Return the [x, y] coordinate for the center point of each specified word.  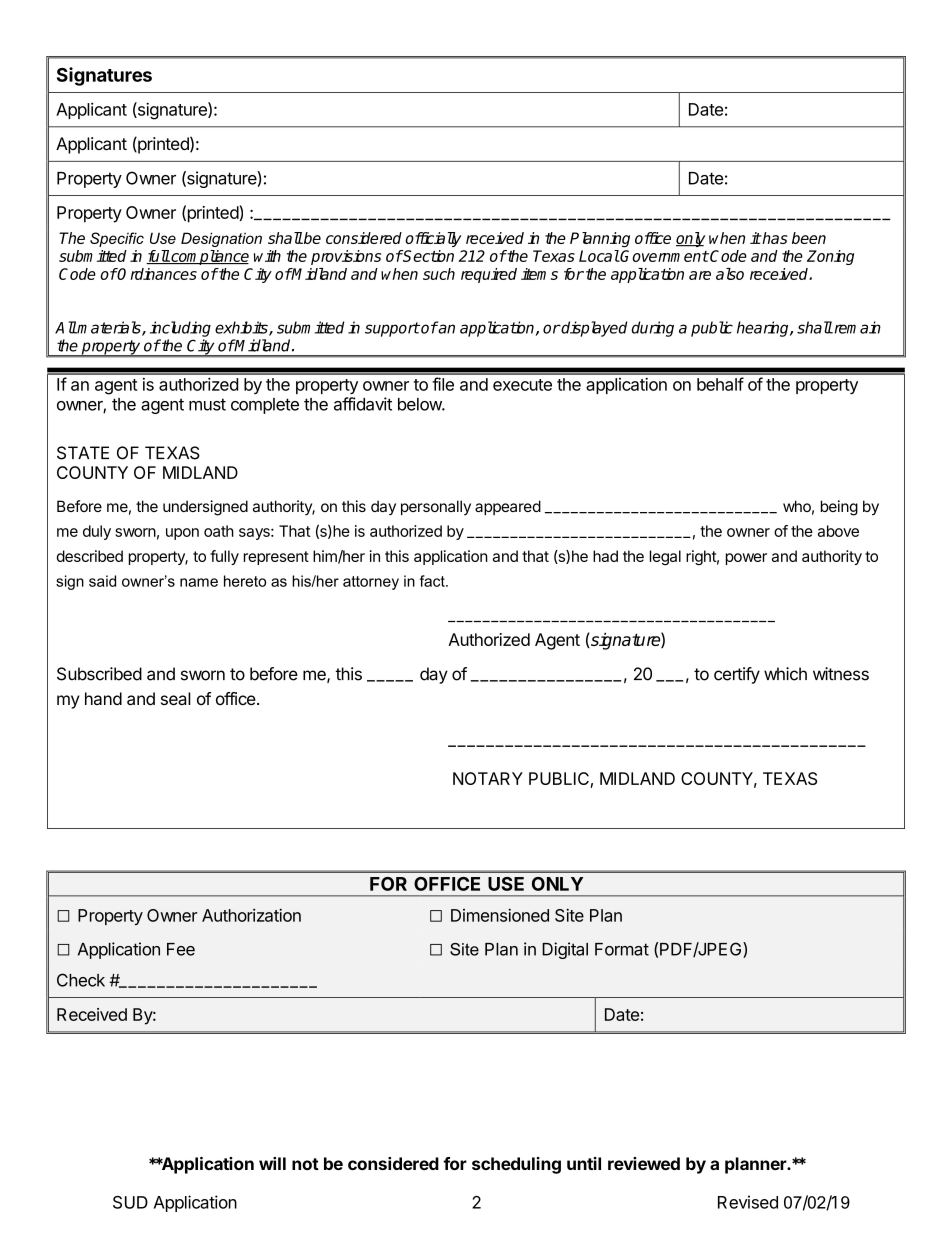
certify [737, 675]
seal [176, 698]
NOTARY [488, 778]
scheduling [516, 1165]
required [489, 275]
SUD [130, 1202]
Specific [117, 239]
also [730, 274]
